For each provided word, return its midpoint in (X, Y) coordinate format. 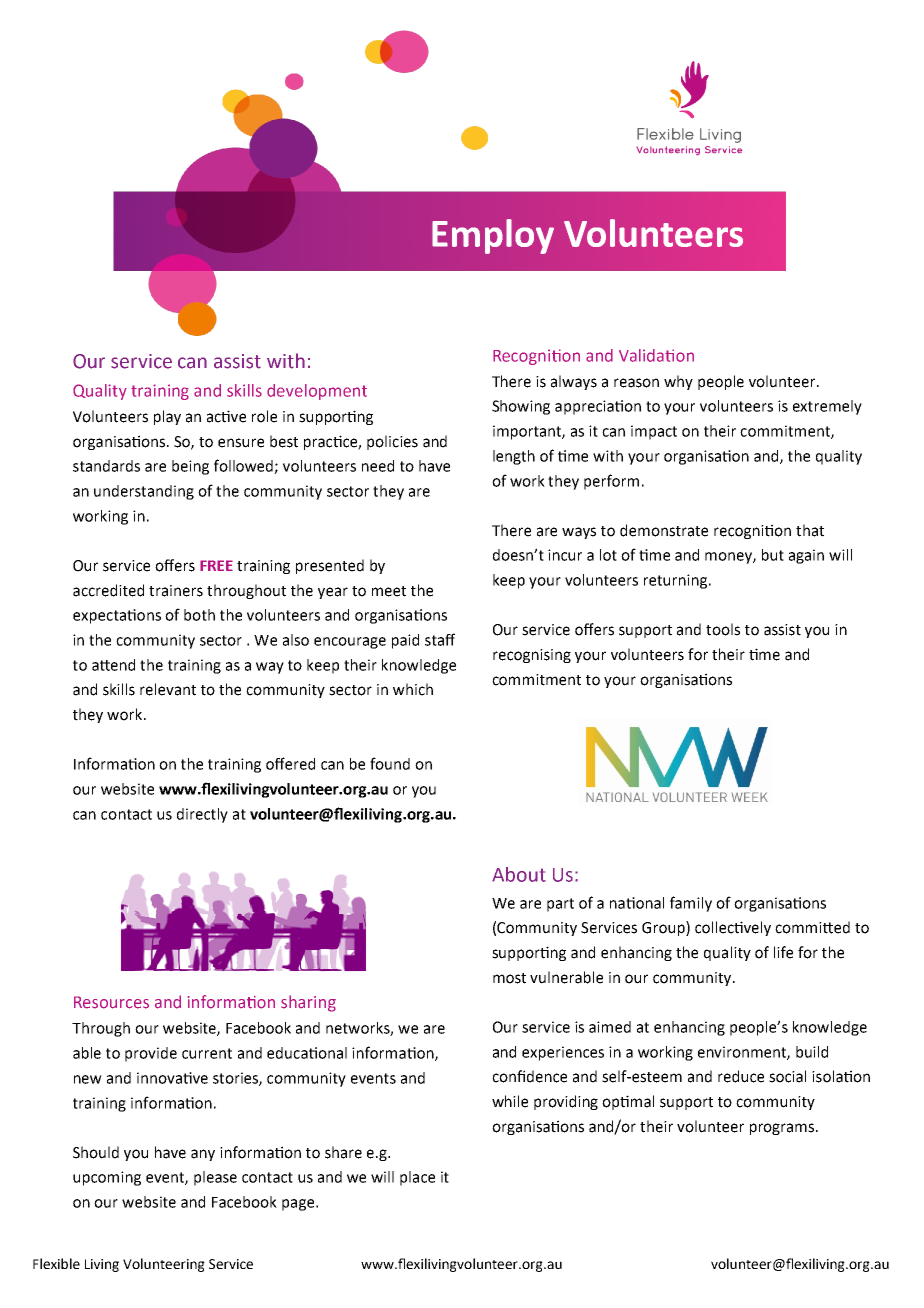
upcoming (107, 1178)
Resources (111, 1002)
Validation (656, 355)
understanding (144, 492)
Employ (493, 236)
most (509, 978)
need (378, 466)
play (167, 417)
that (810, 530)
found (390, 763)
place (417, 1178)
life (783, 952)
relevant (168, 689)
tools (723, 629)
